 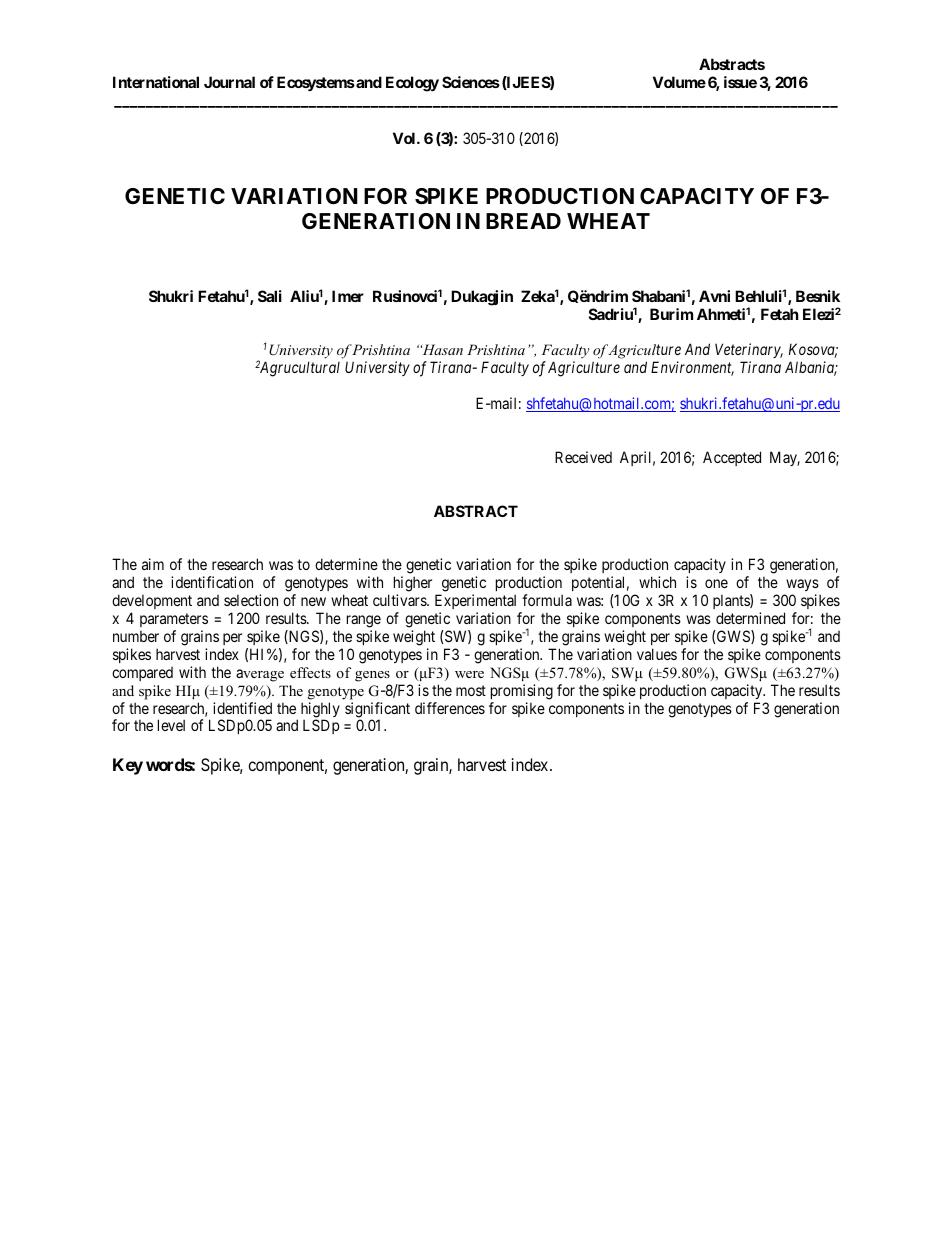 I want to click on Volume, so click(x=679, y=82).
